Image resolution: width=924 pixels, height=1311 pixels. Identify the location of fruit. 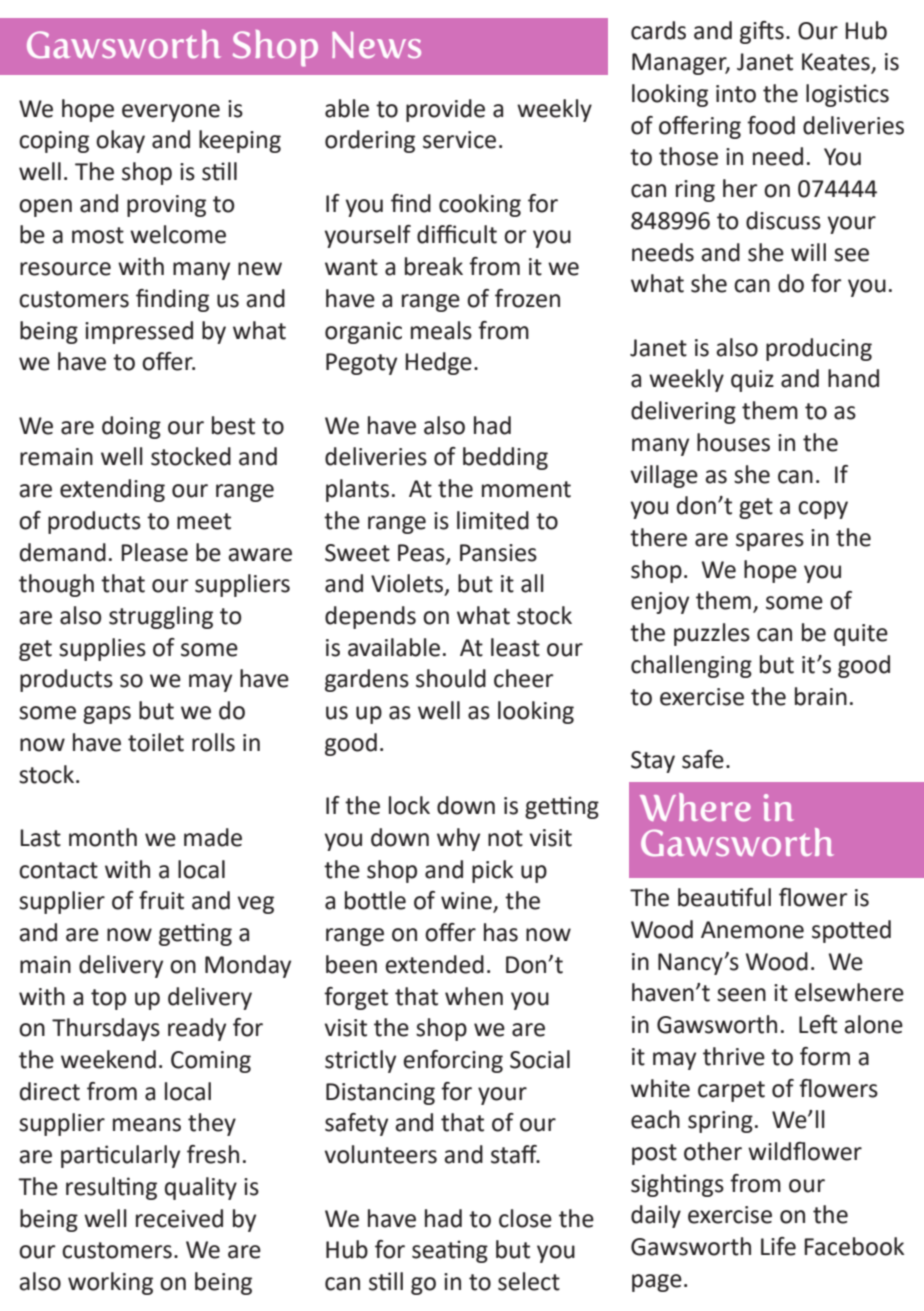
(161, 900).
